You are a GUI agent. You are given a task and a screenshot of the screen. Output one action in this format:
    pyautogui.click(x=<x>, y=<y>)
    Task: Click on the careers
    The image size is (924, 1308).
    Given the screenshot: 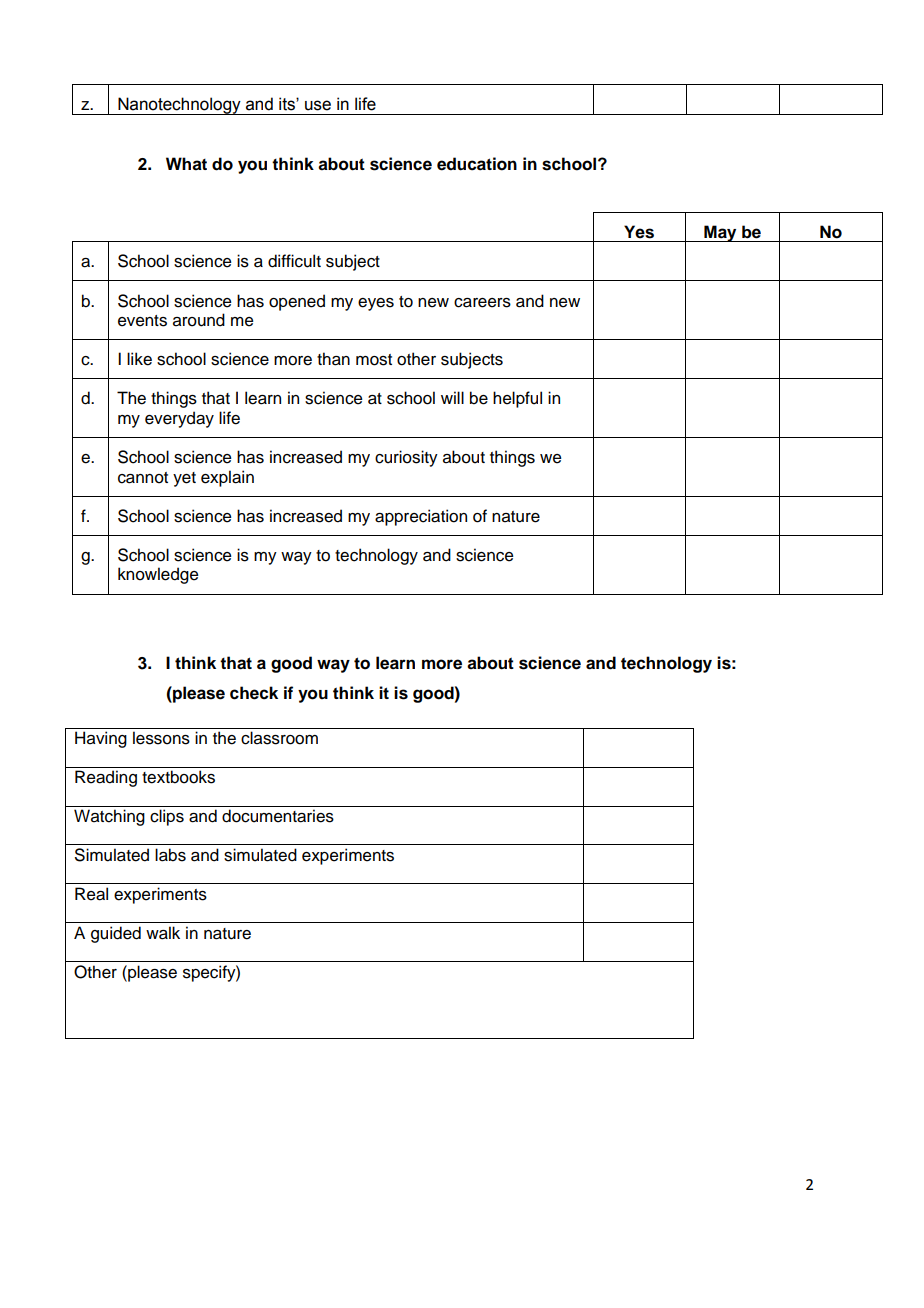 What is the action you would take?
    pyautogui.click(x=482, y=303)
